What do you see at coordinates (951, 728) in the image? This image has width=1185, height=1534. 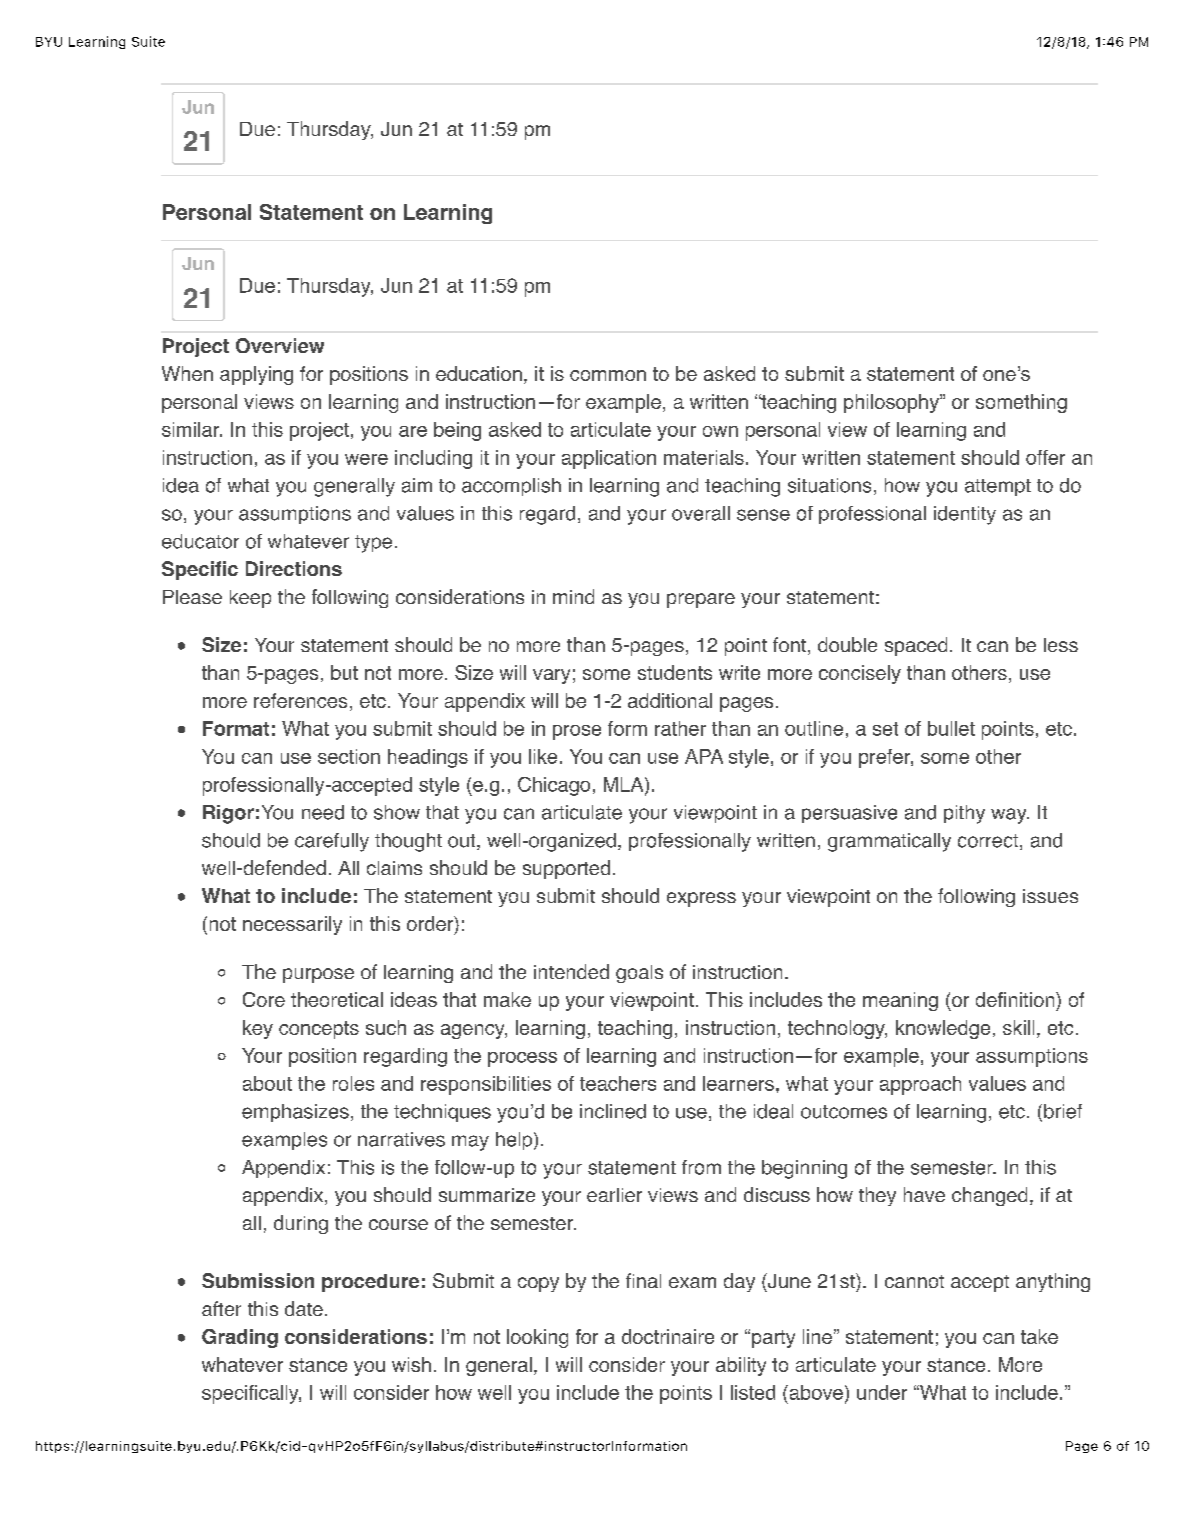 I see `bullet` at bounding box center [951, 728].
